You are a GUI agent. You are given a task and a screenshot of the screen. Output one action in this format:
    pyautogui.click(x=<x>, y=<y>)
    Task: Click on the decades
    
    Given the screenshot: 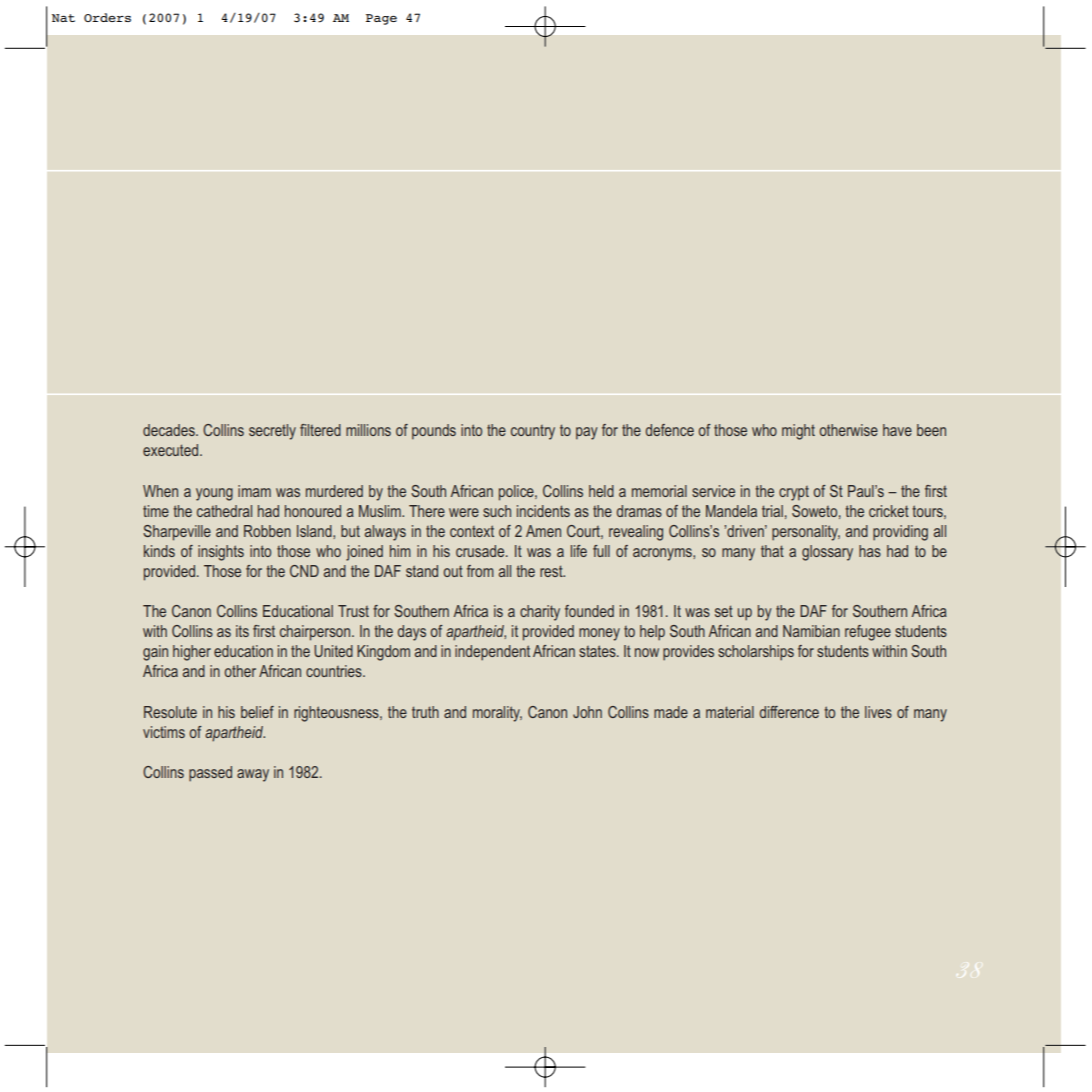 What is the action you would take?
    pyautogui.click(x=170, y=430)
